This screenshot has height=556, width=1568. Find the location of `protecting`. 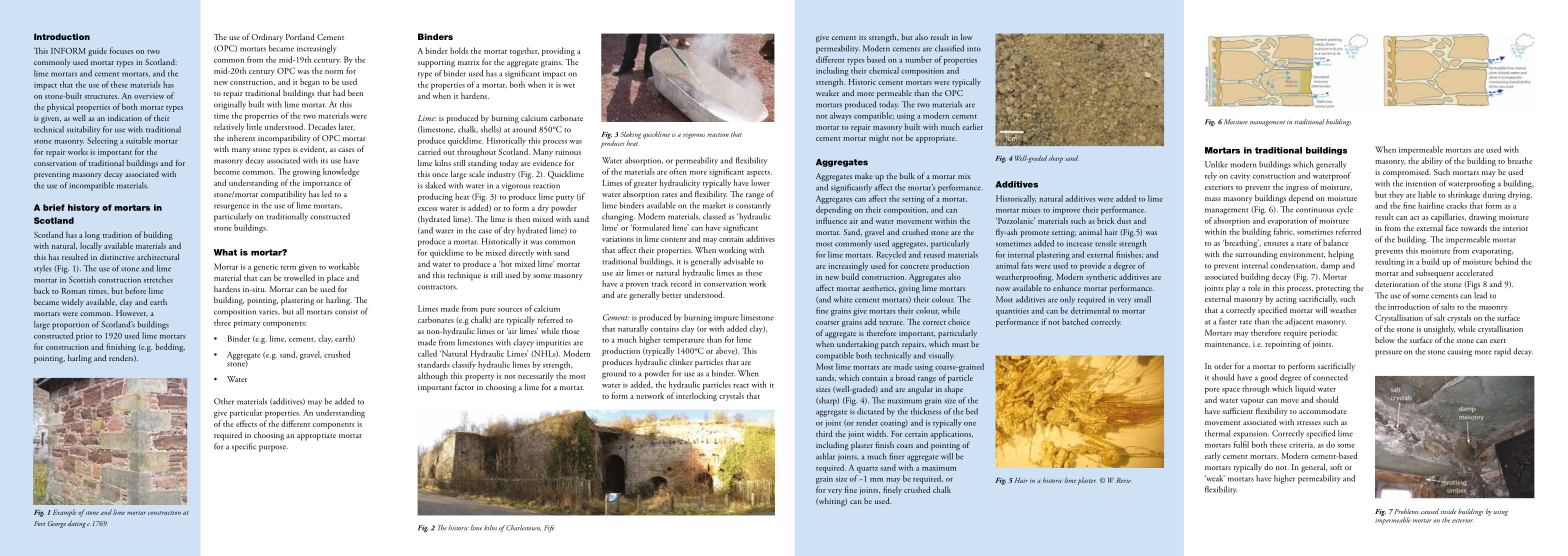

protecting is located at coordinates (1333, 289).
